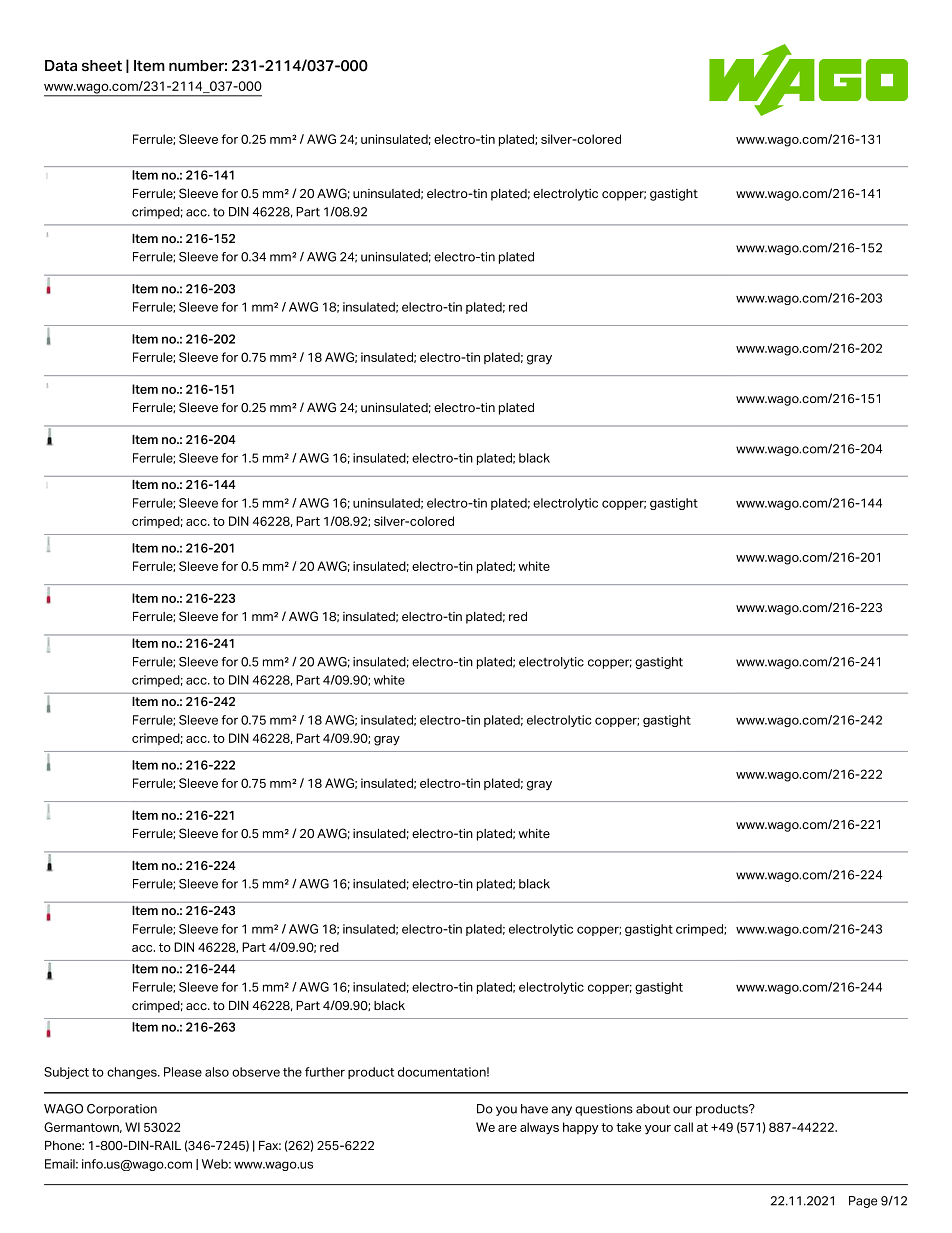  Describe the element at coordinates (653, 1109) in the screenshot. I see `about` at that location.
